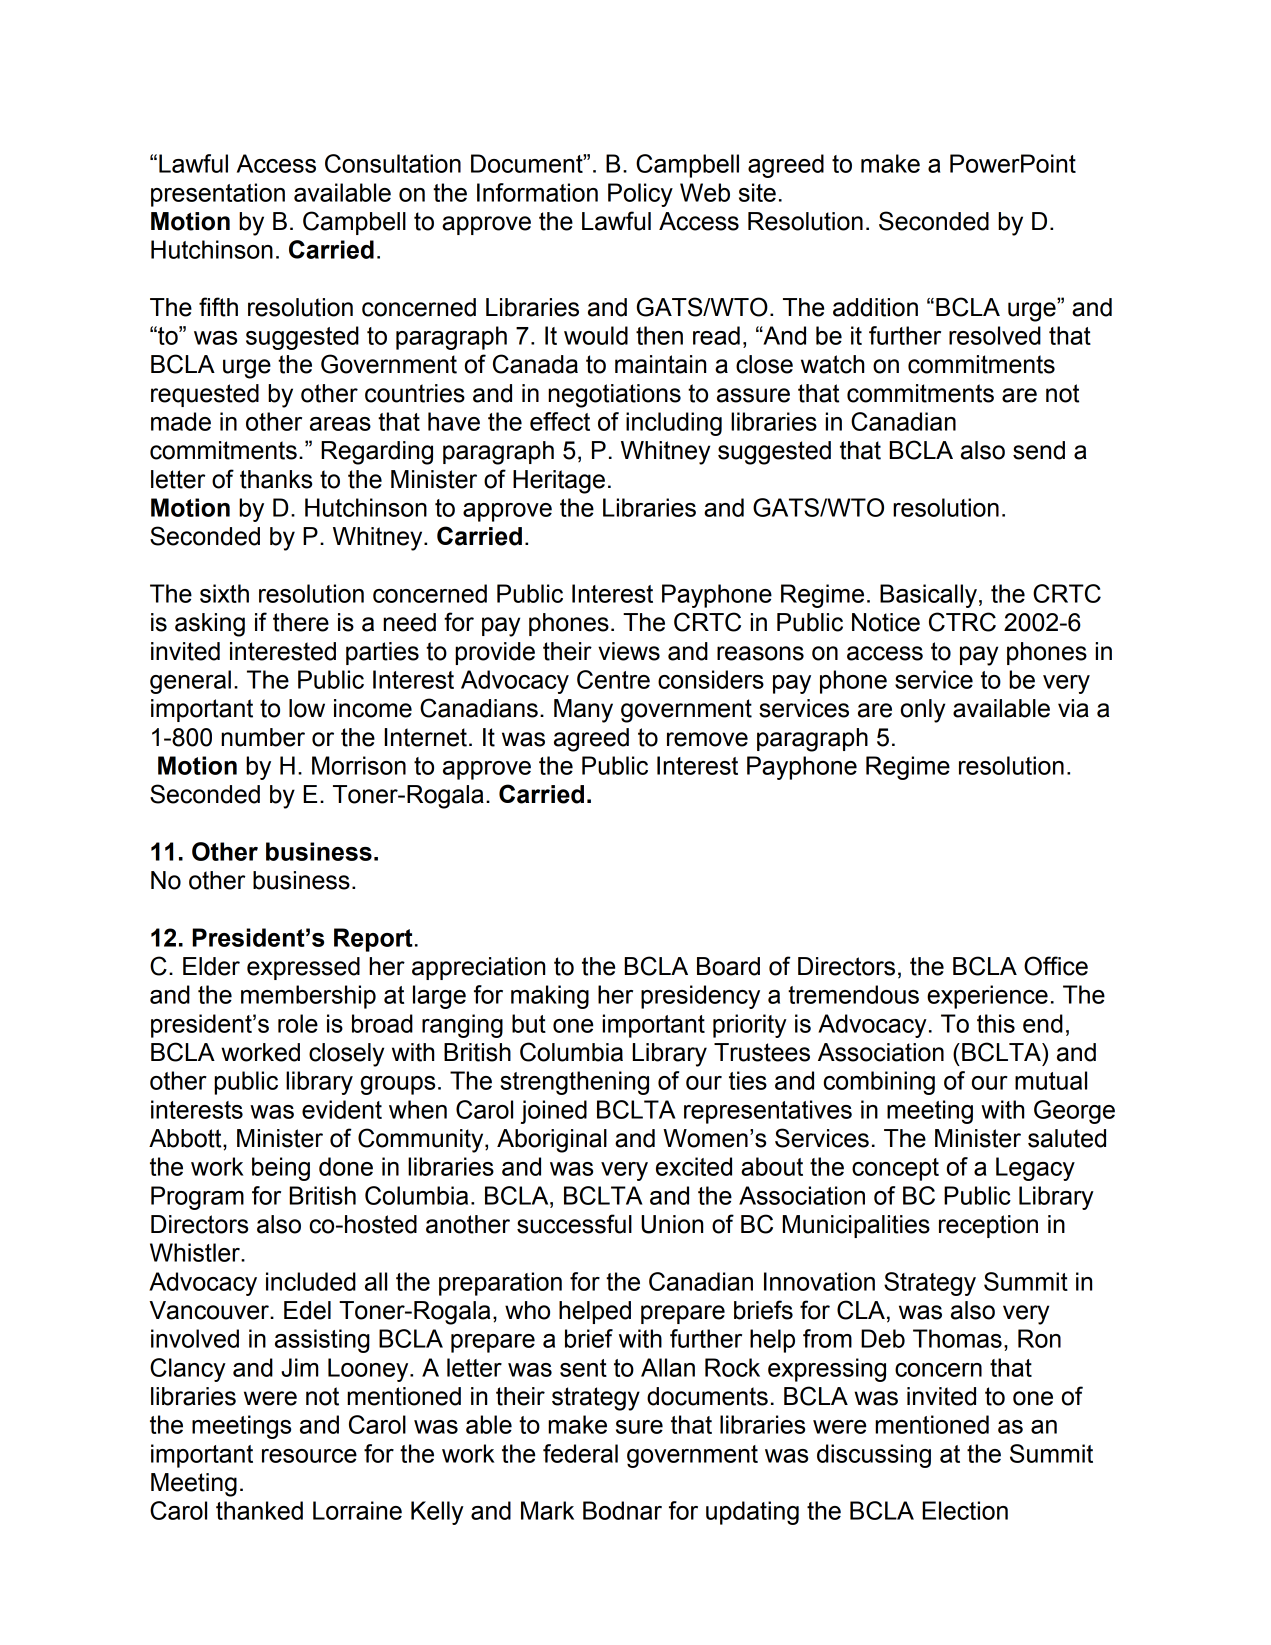  I want to click on Morrison, so click(359, 765).
